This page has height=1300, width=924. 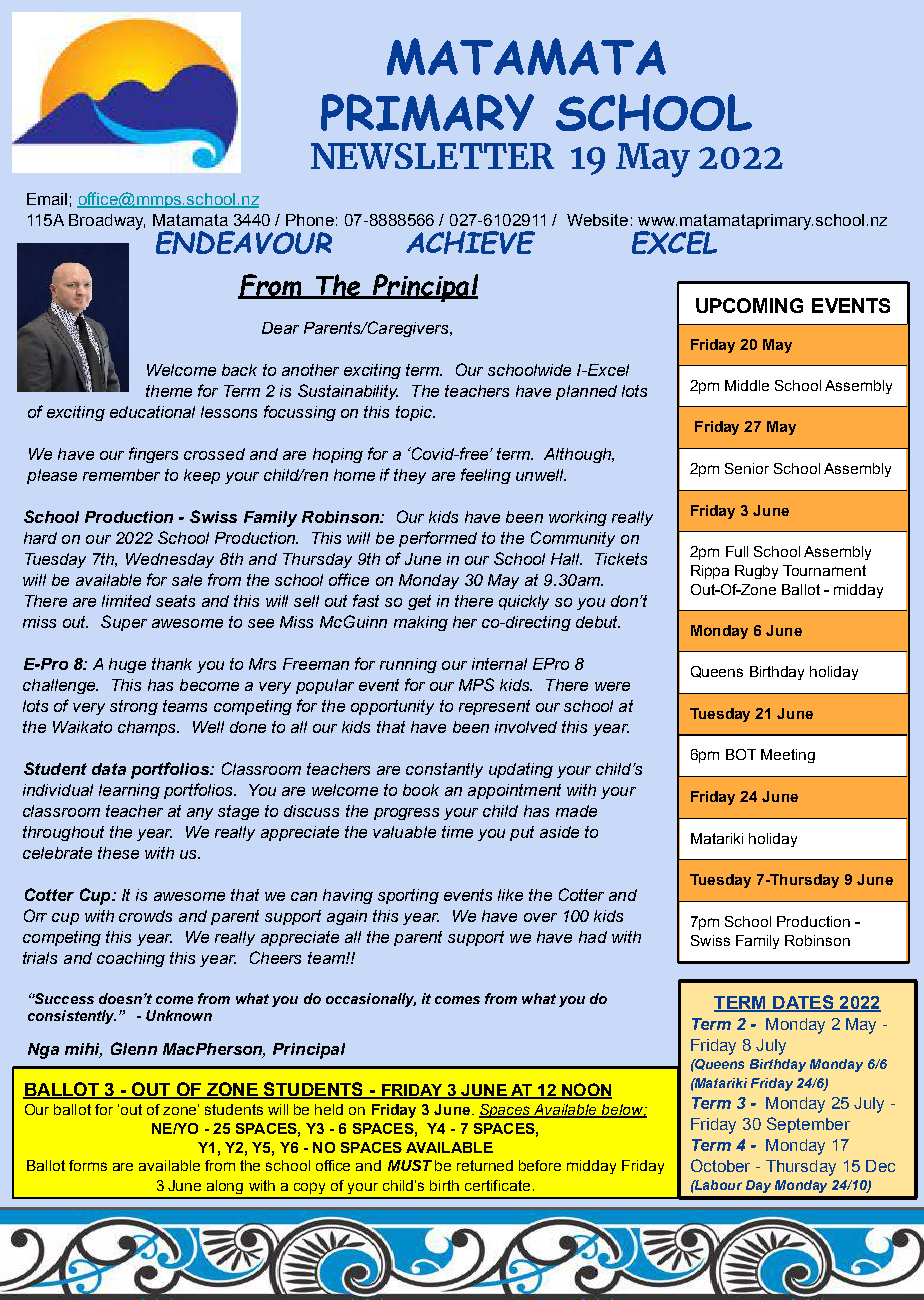 What do you see at coordinates (107, 222) in the page?
I see `Broadway` at bounding box center [107, 222].
